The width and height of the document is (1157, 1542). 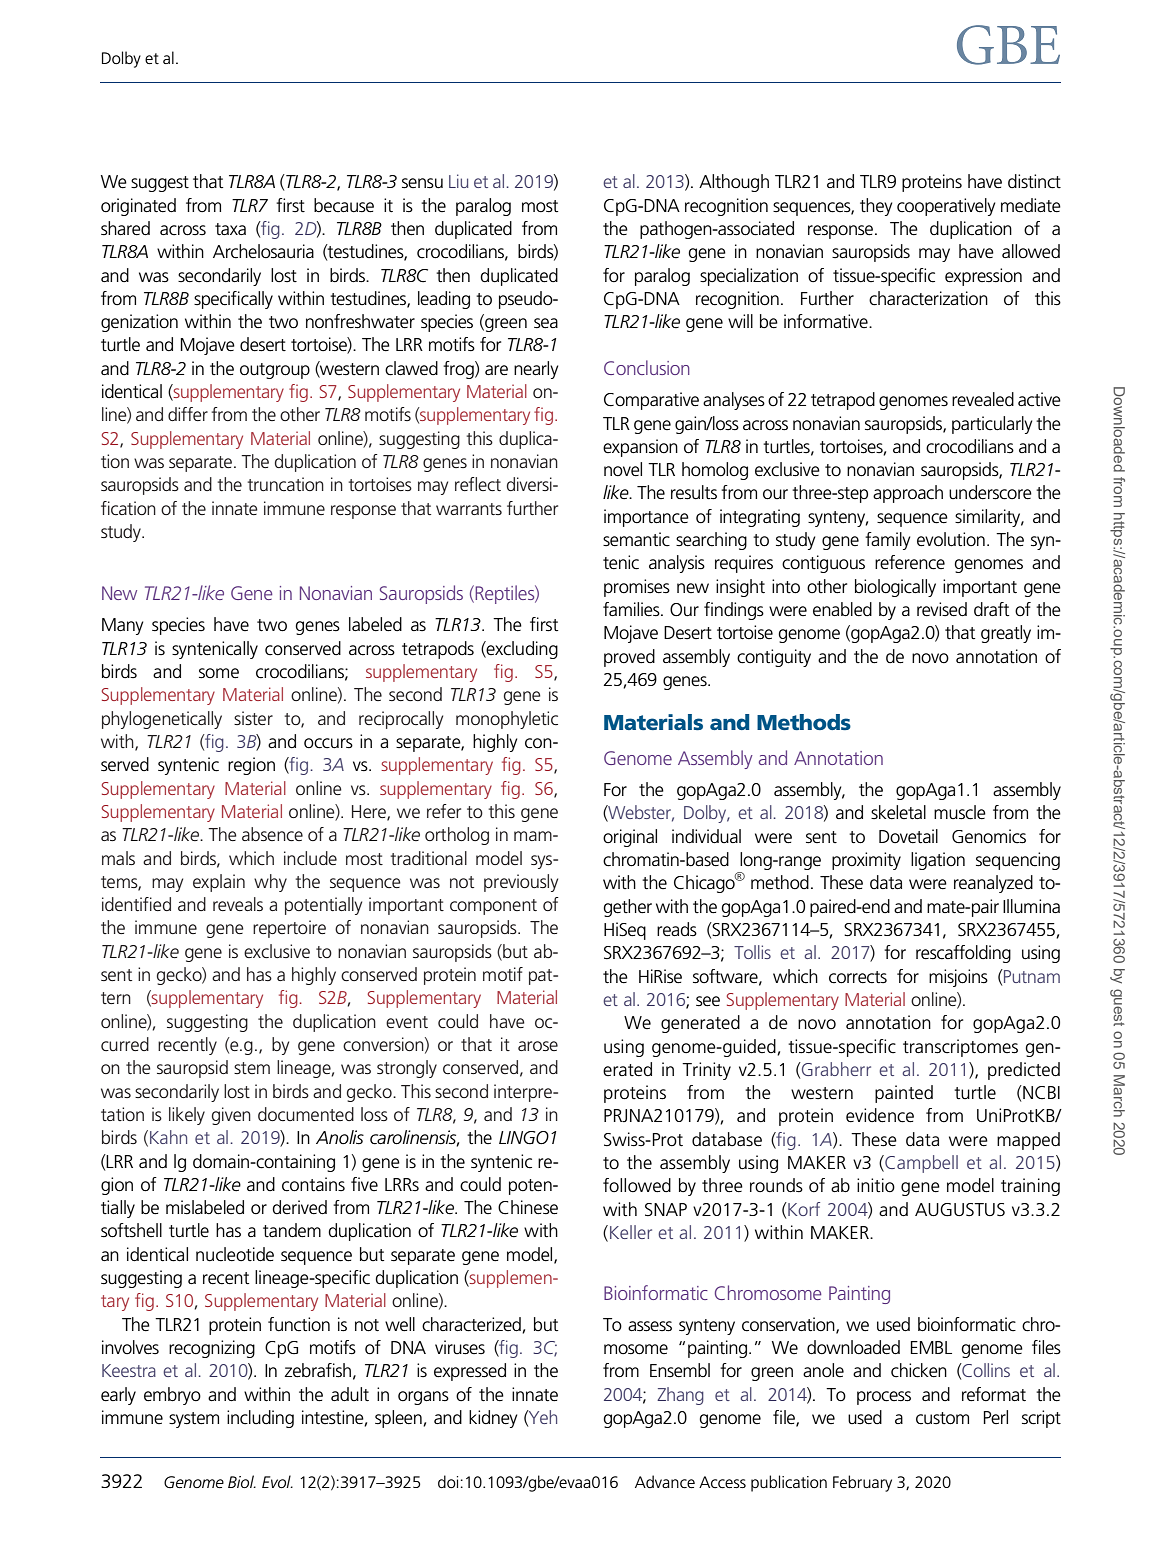 I want to click on semantic, so click(x=636, y=539).
